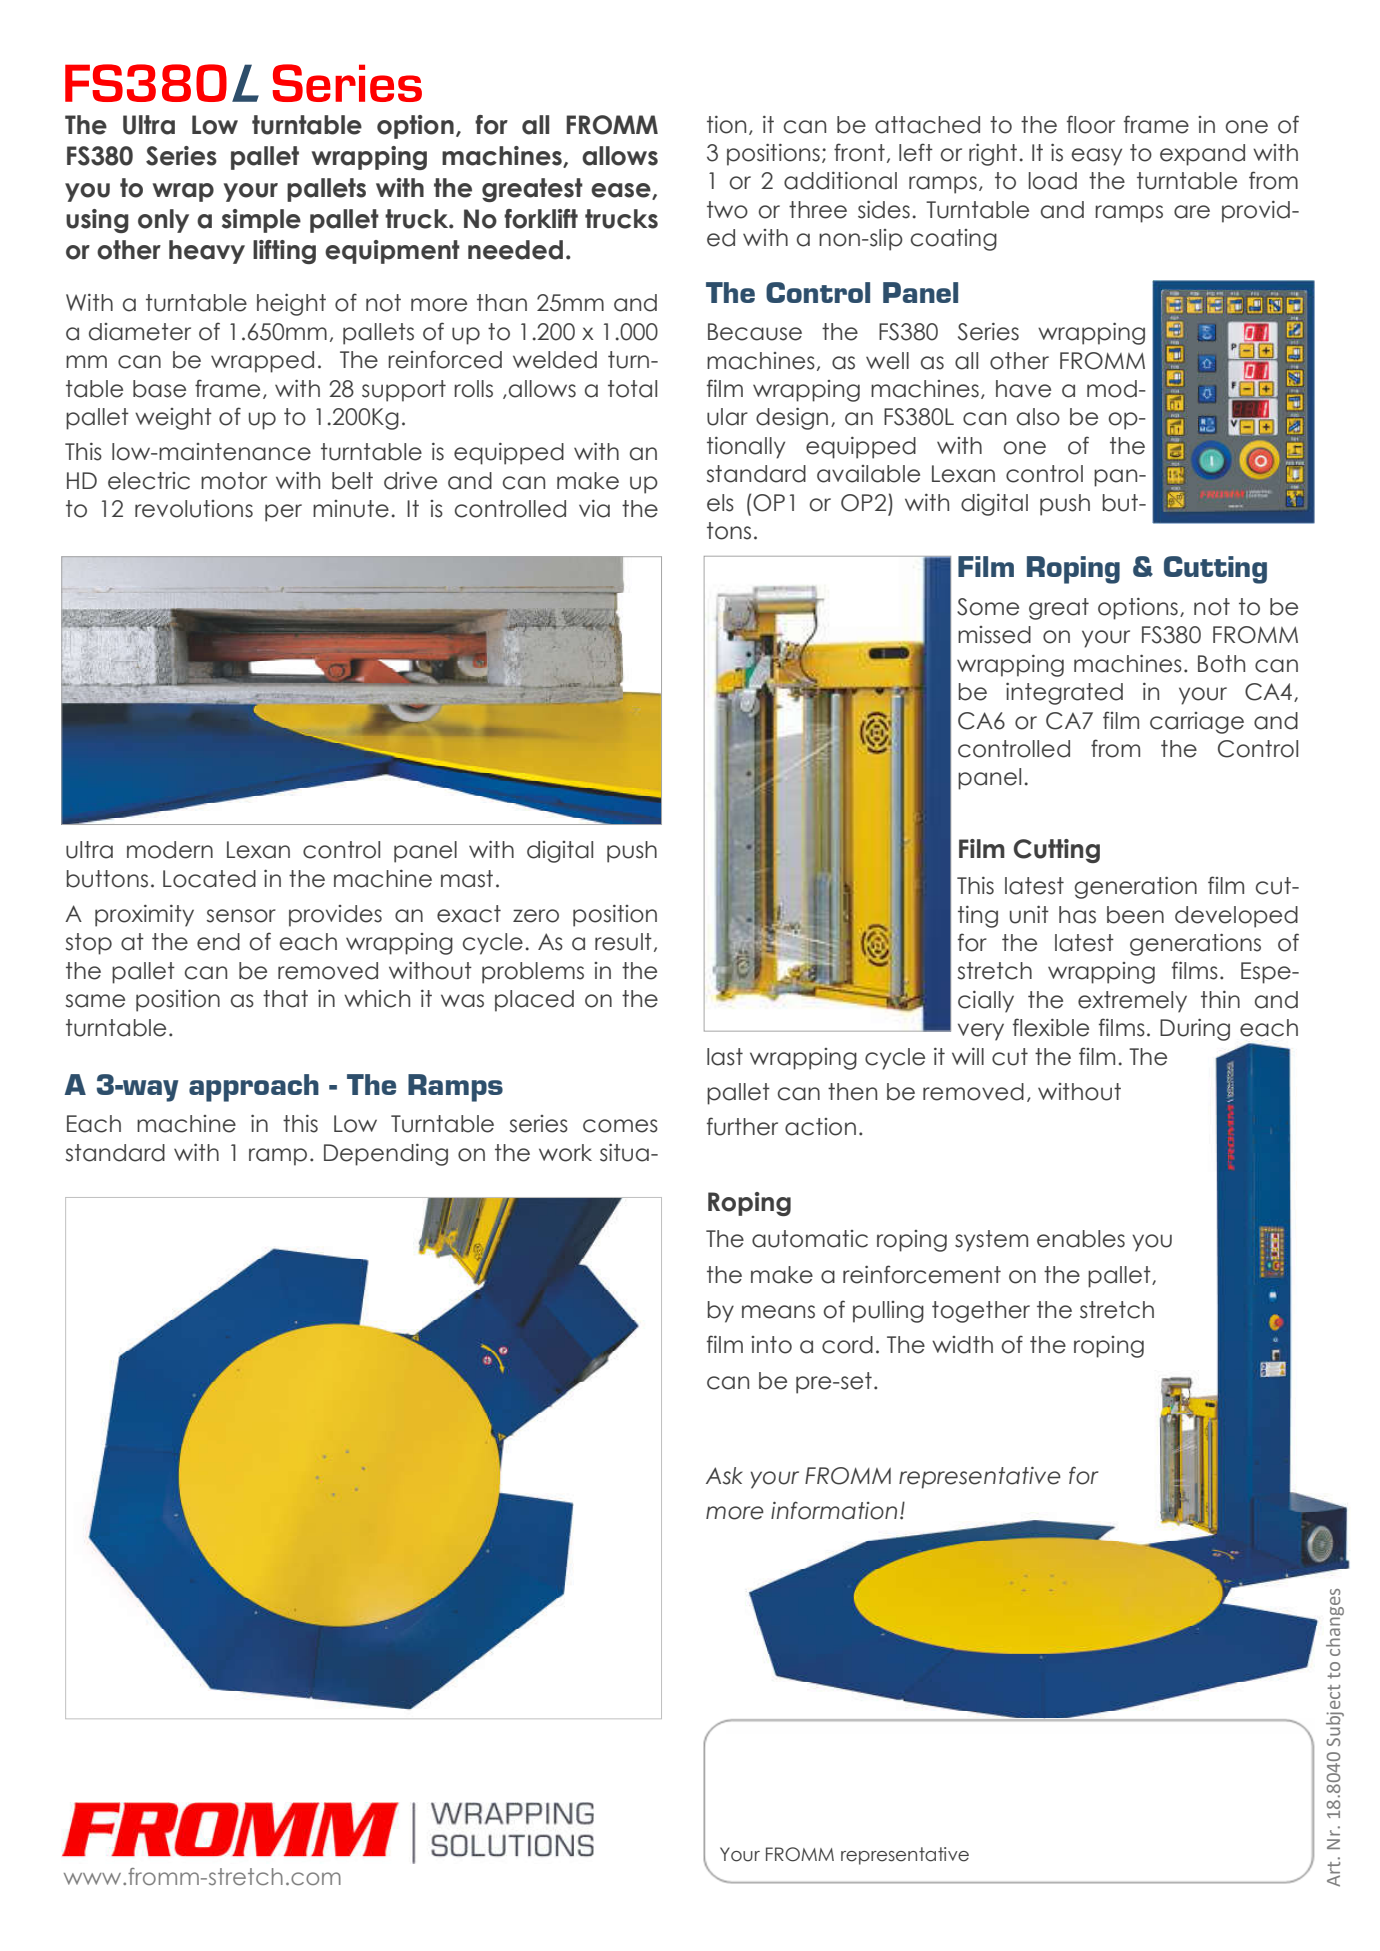 Image resolution: width=1380 pixels, height=1951 pixels. What do you see at coordinates (1051, 1027) in the screenshot?
I see `flexible` at bounding box center [1051, 1027].
